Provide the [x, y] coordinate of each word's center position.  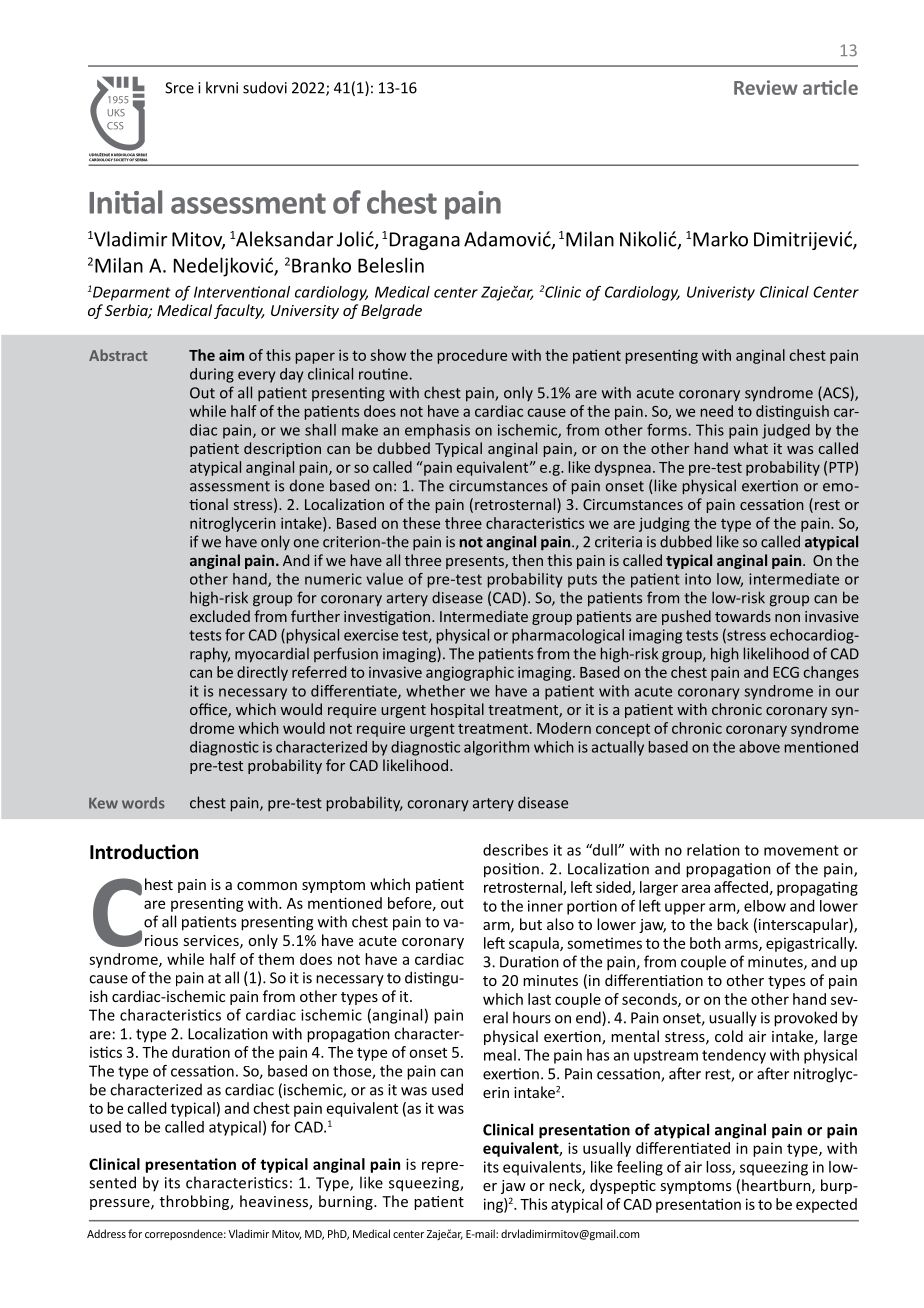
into [698, 579]
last [539, 999]
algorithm [496, 748]
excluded [220, 616]
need [717, 411]
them [276, 959]
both [705, 943]
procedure [472, 356]
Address [106, 1233]
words [143, 803]
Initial [125, 202]
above [759, 747]
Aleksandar [284, 239]
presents [476, 562]
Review [766, 87]
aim [231, 355]
